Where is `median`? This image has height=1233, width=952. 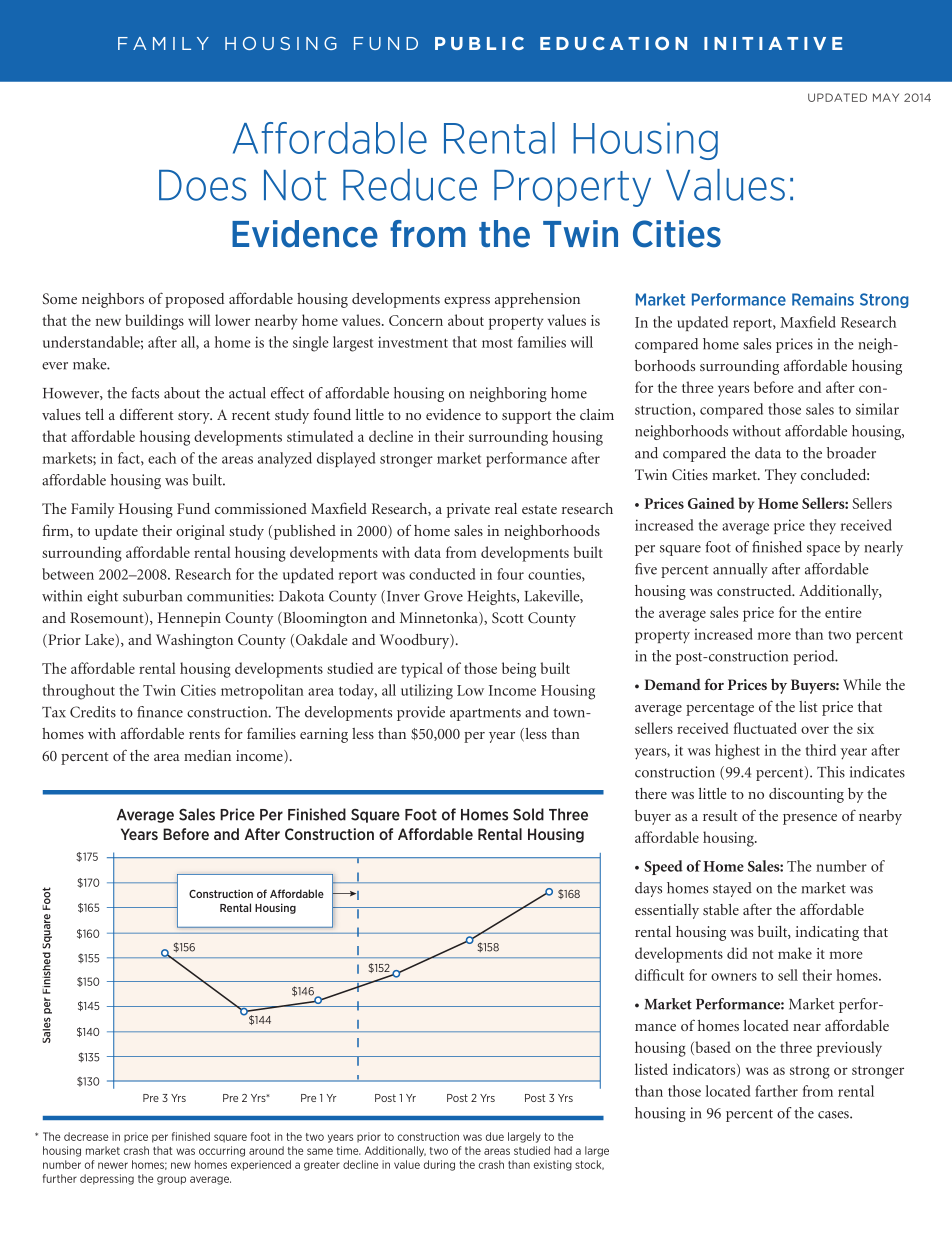 median is located at coordinates (207, 755).
